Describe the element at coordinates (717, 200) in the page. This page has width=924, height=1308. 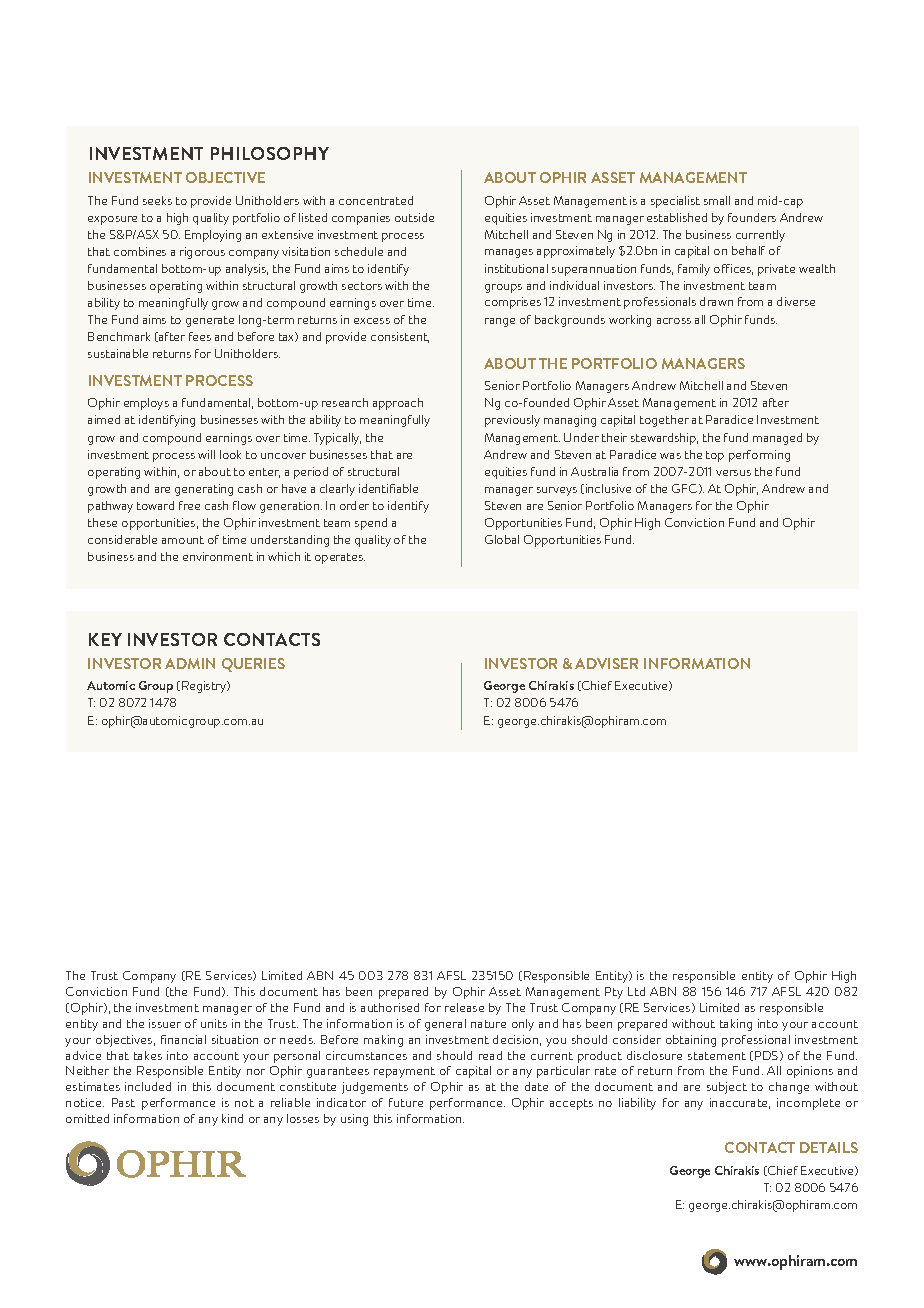
I see `small` at that location.
